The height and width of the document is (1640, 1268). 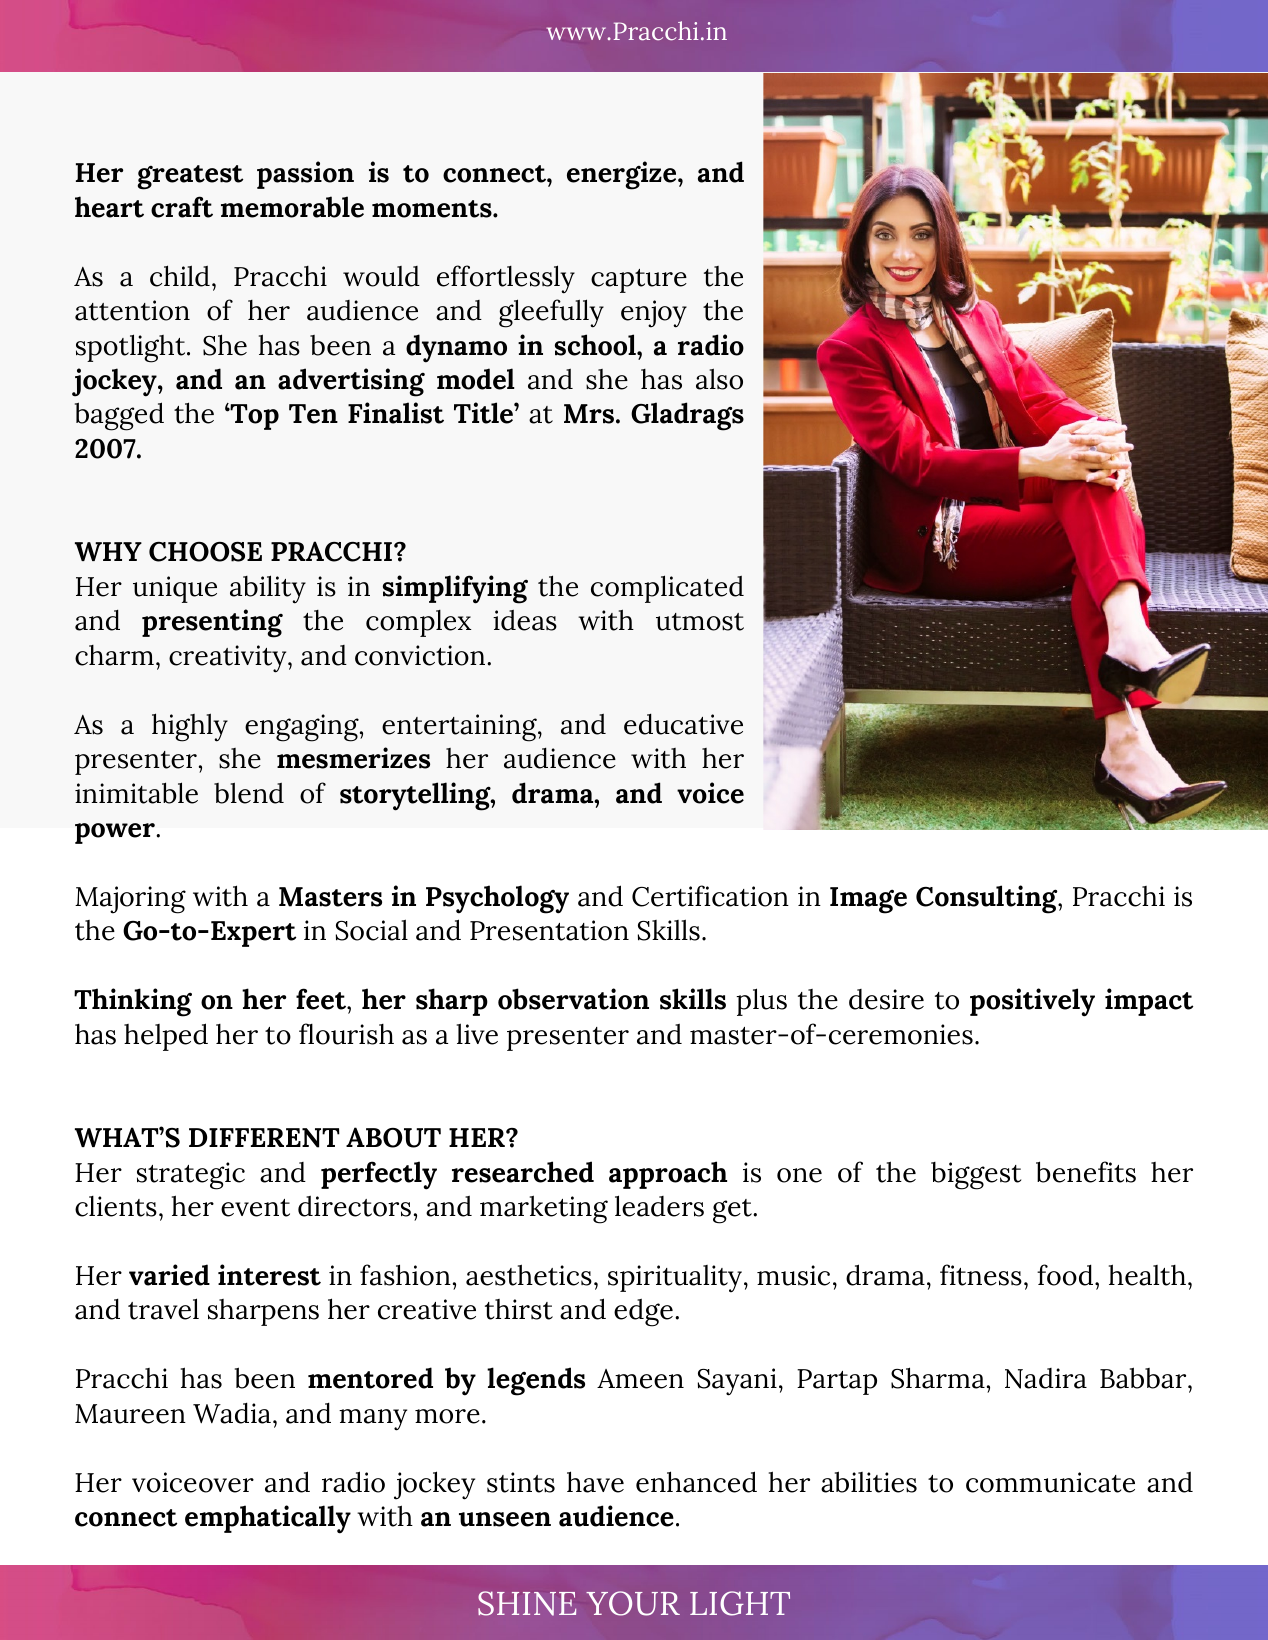 I want to click on food, so click(x=1066, y=1275).
